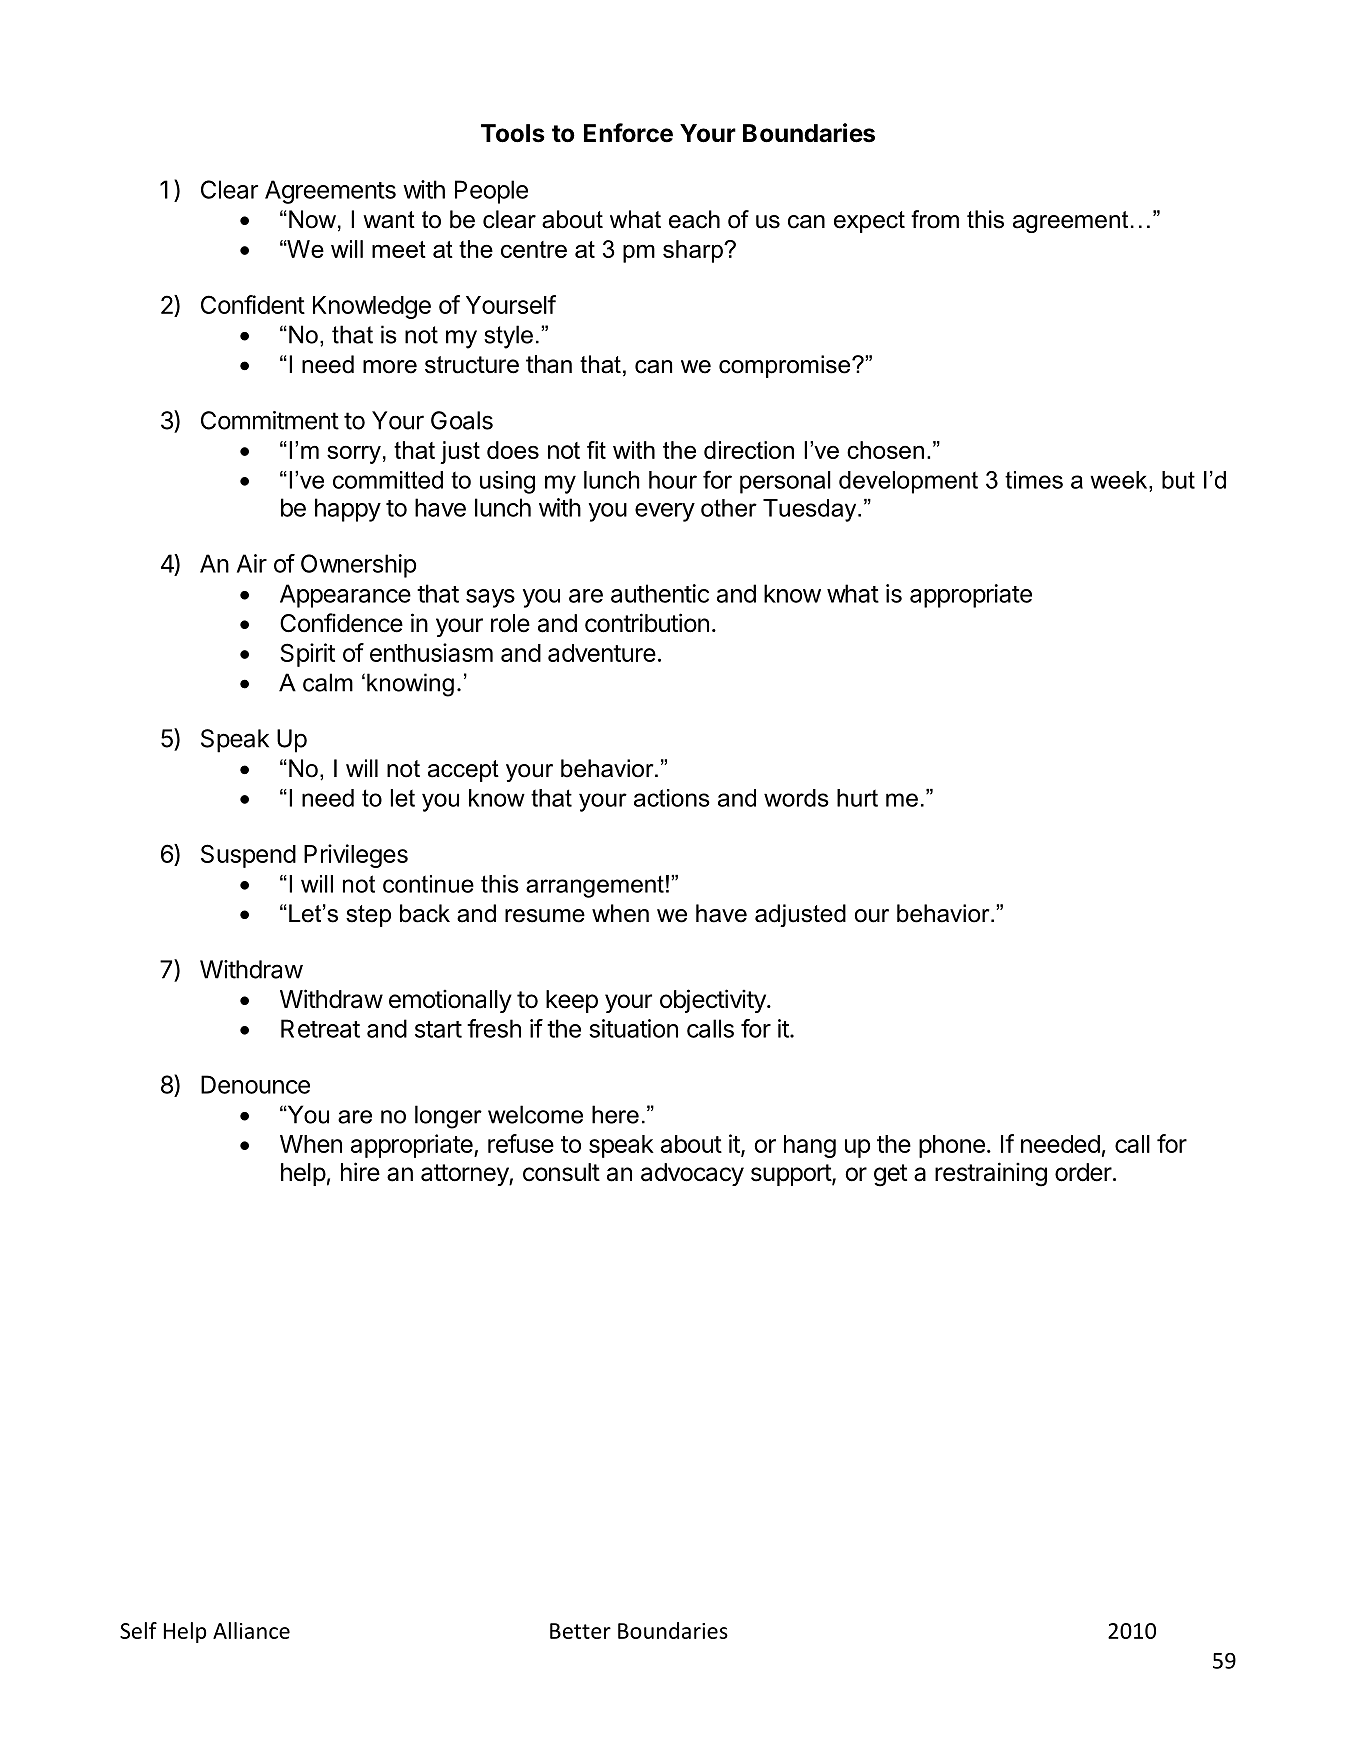  What do you see at coordinates (341, 623) in the screenshot?
I see `Confidence` at bounding box center [341, 623].
